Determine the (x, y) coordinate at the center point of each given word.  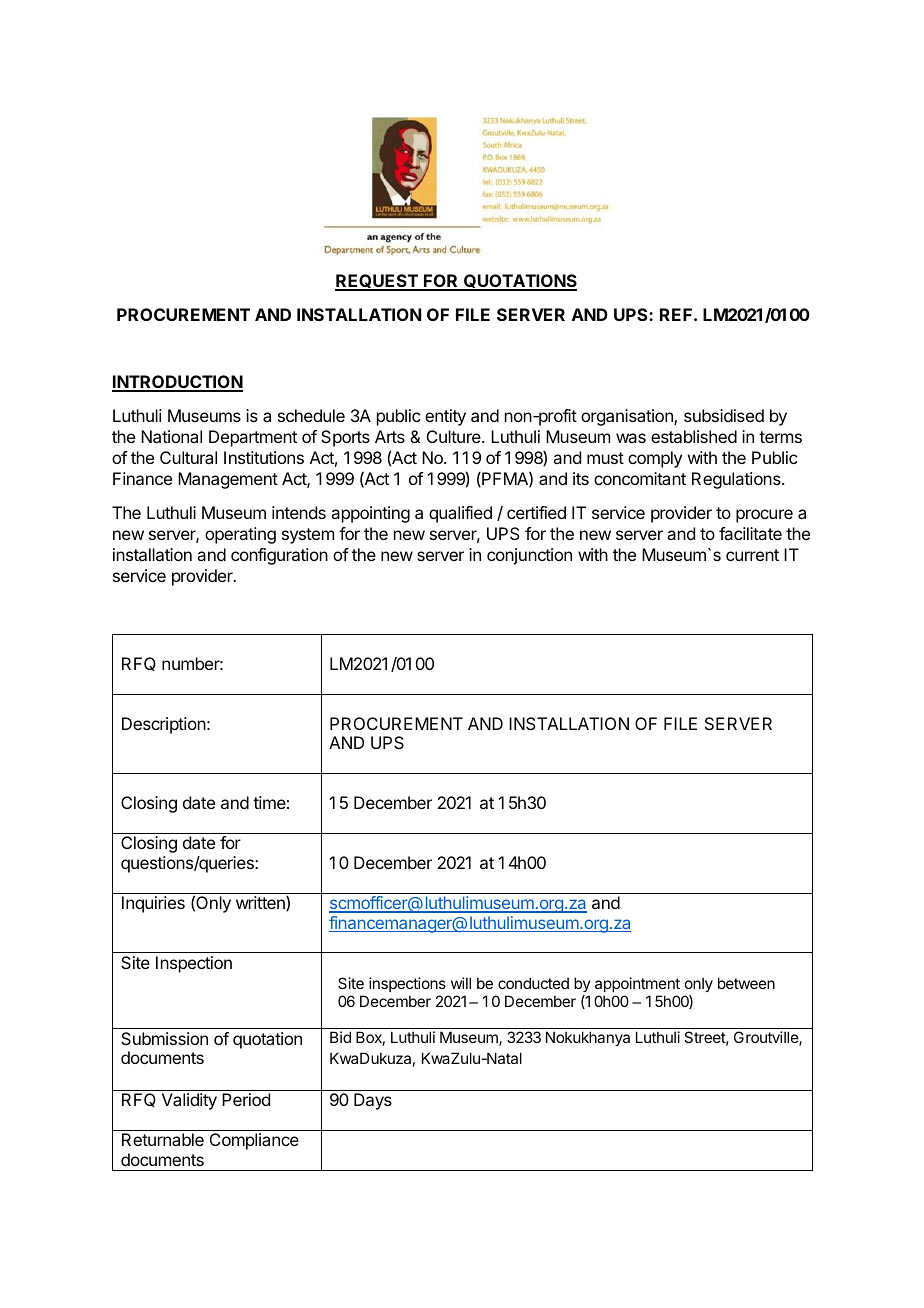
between (746, 983)
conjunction (529, 556)
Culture (455, 436)
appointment (637, 984)
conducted (533, 983)
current (752, 555)
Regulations (737, 480)
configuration (279, 556)
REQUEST (377, 282)
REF (677, 314)
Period (246, 1099)
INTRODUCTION (177, 383)
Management (228, 480)
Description (164, 725)
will (461, 983)
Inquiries (153, 904)
